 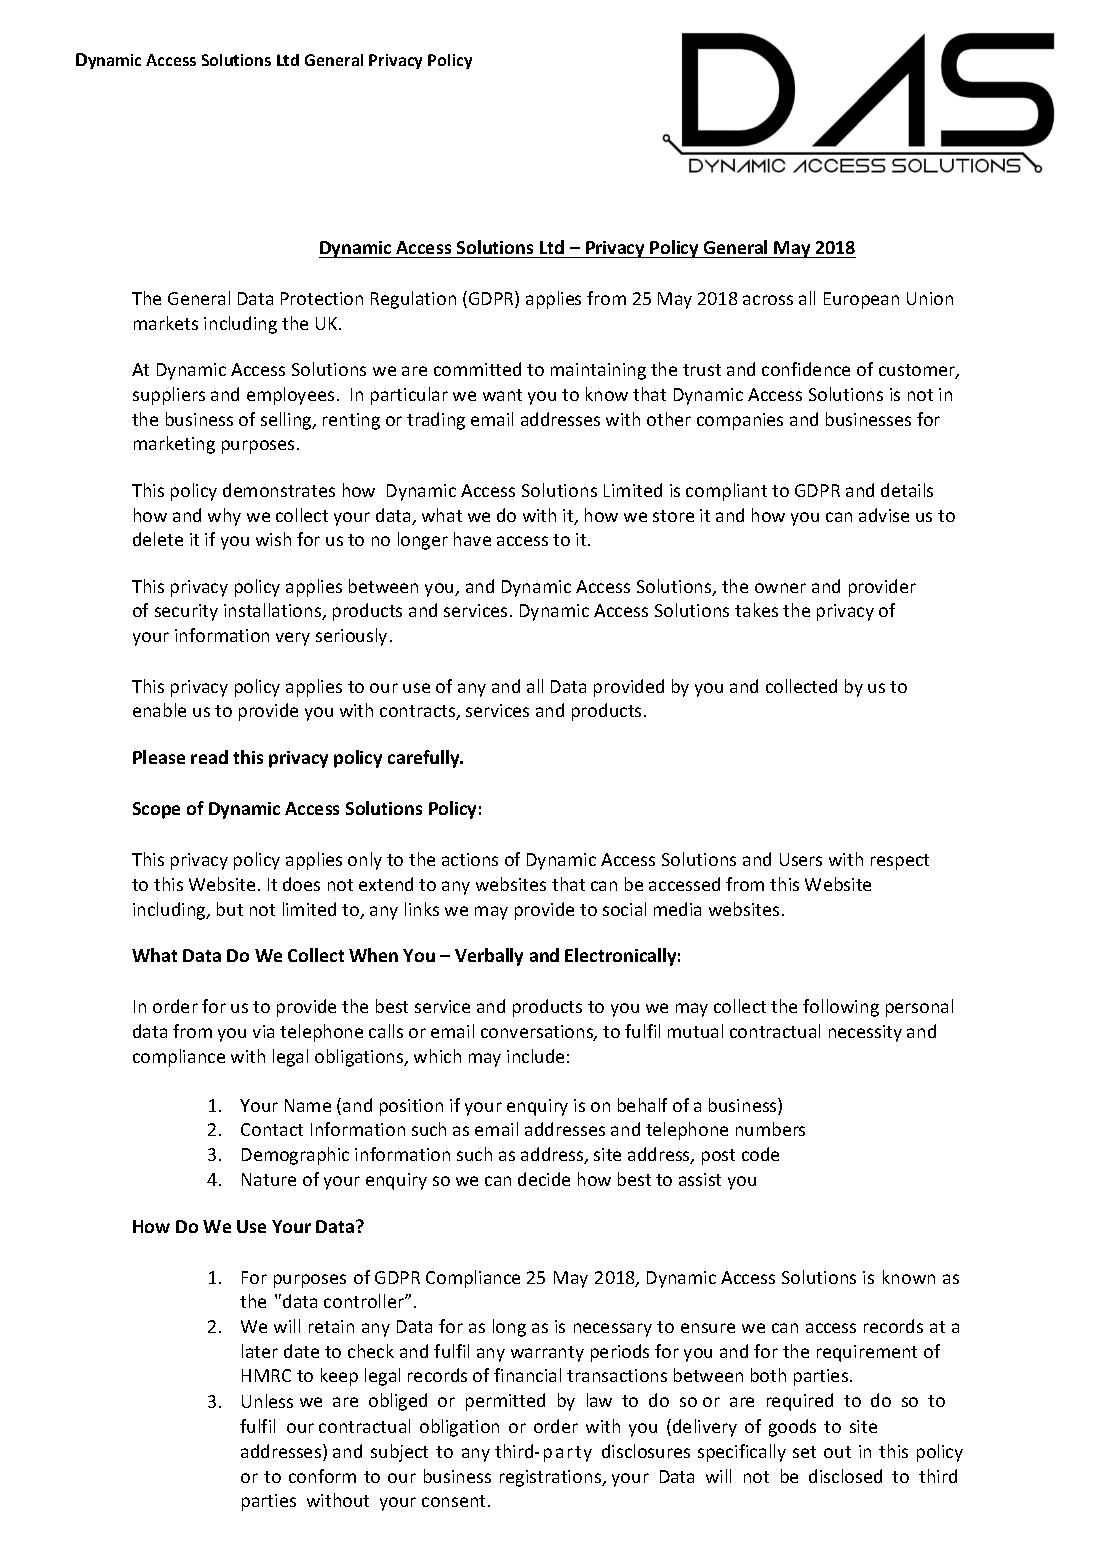 What do you see at coordinates (861, 300) in the page?
I see `European` at bounding box center [861, 300].
